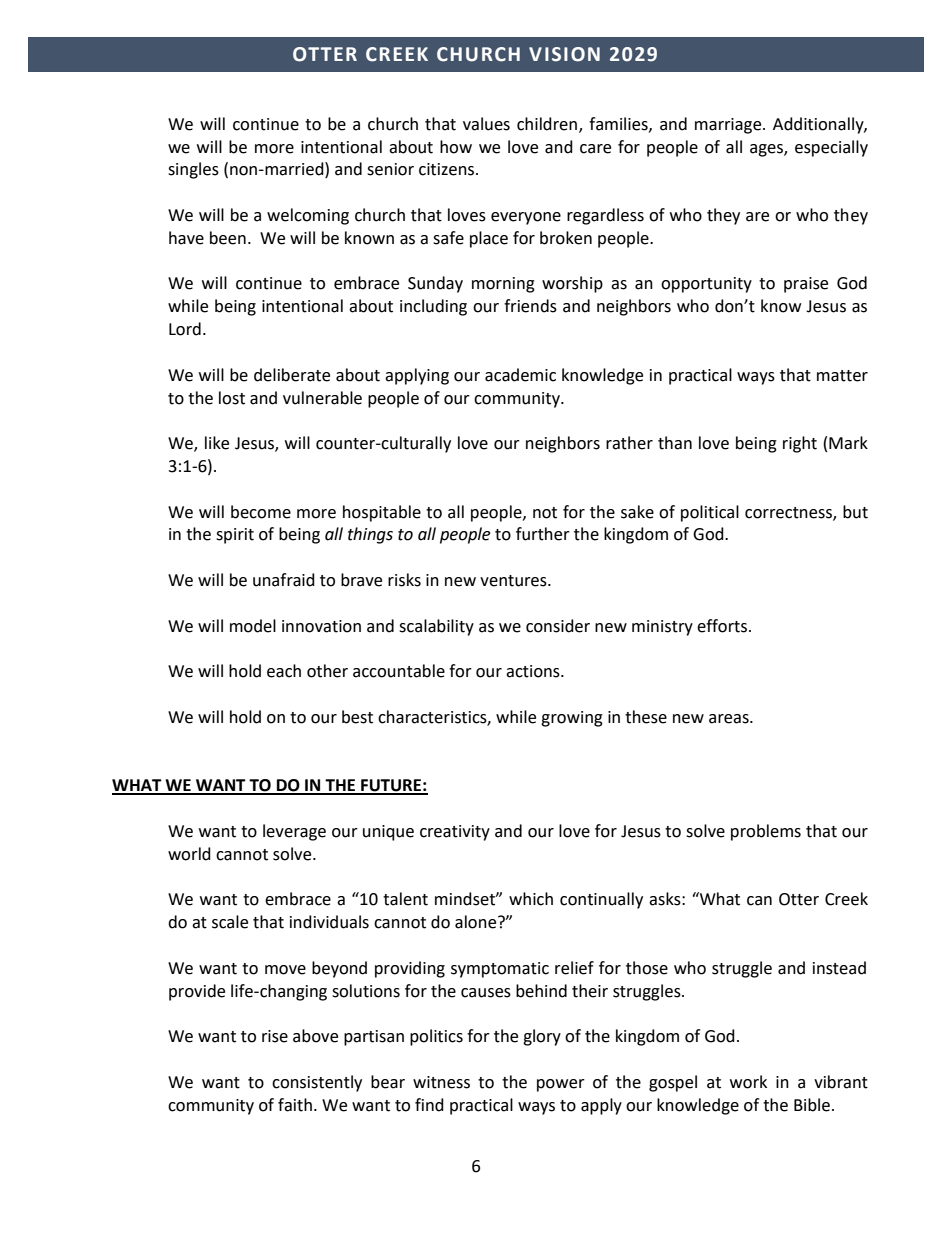 This page has height=1233, width=952. Describe the element at coordinates (284, 671) in the page. I see `each` at that location.
